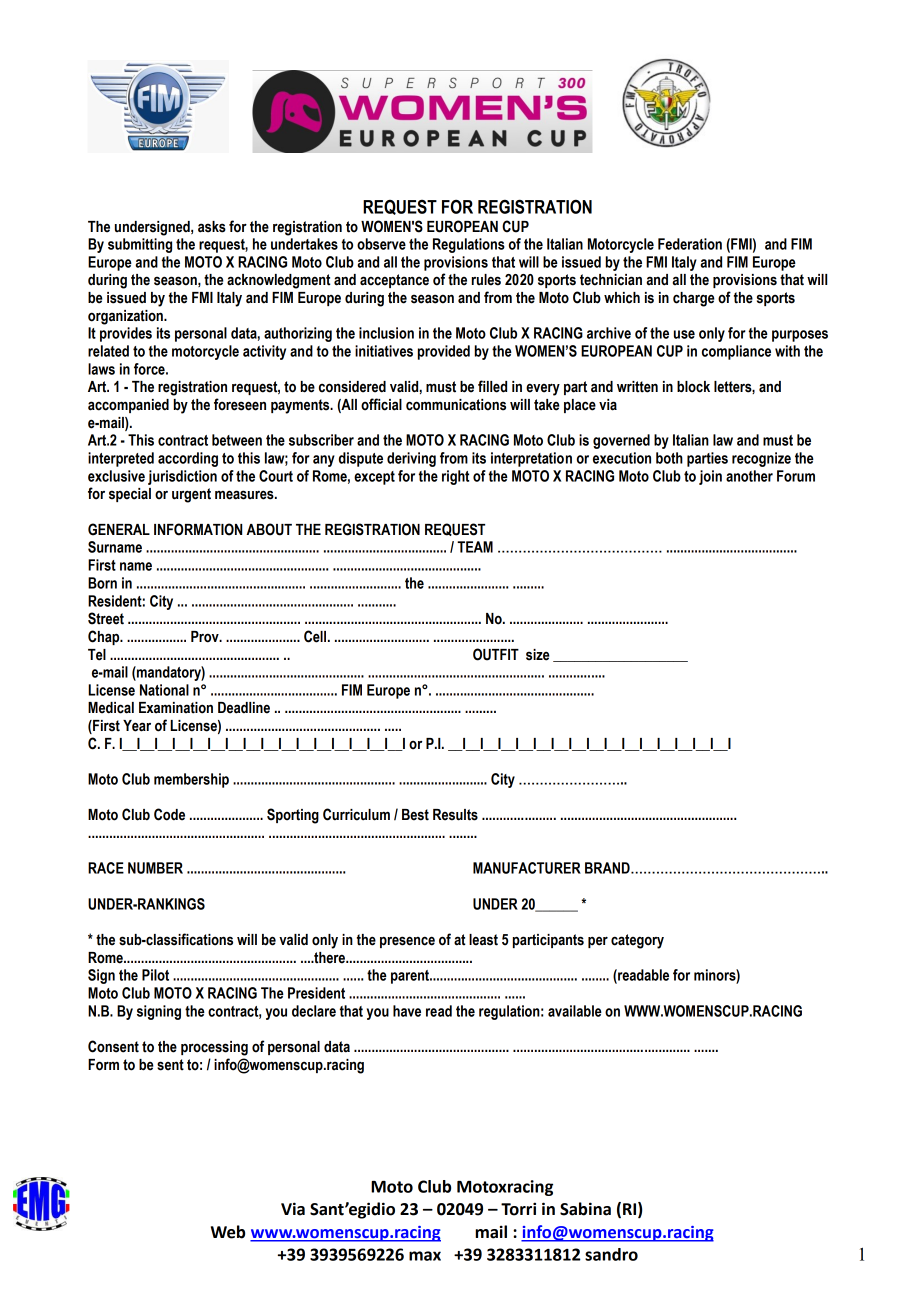 The height and width of the page is (1308, 924). What do you see at coordinates (611, 1254) in the page?
I see `sandro` at bounding box center [611, 1254].
